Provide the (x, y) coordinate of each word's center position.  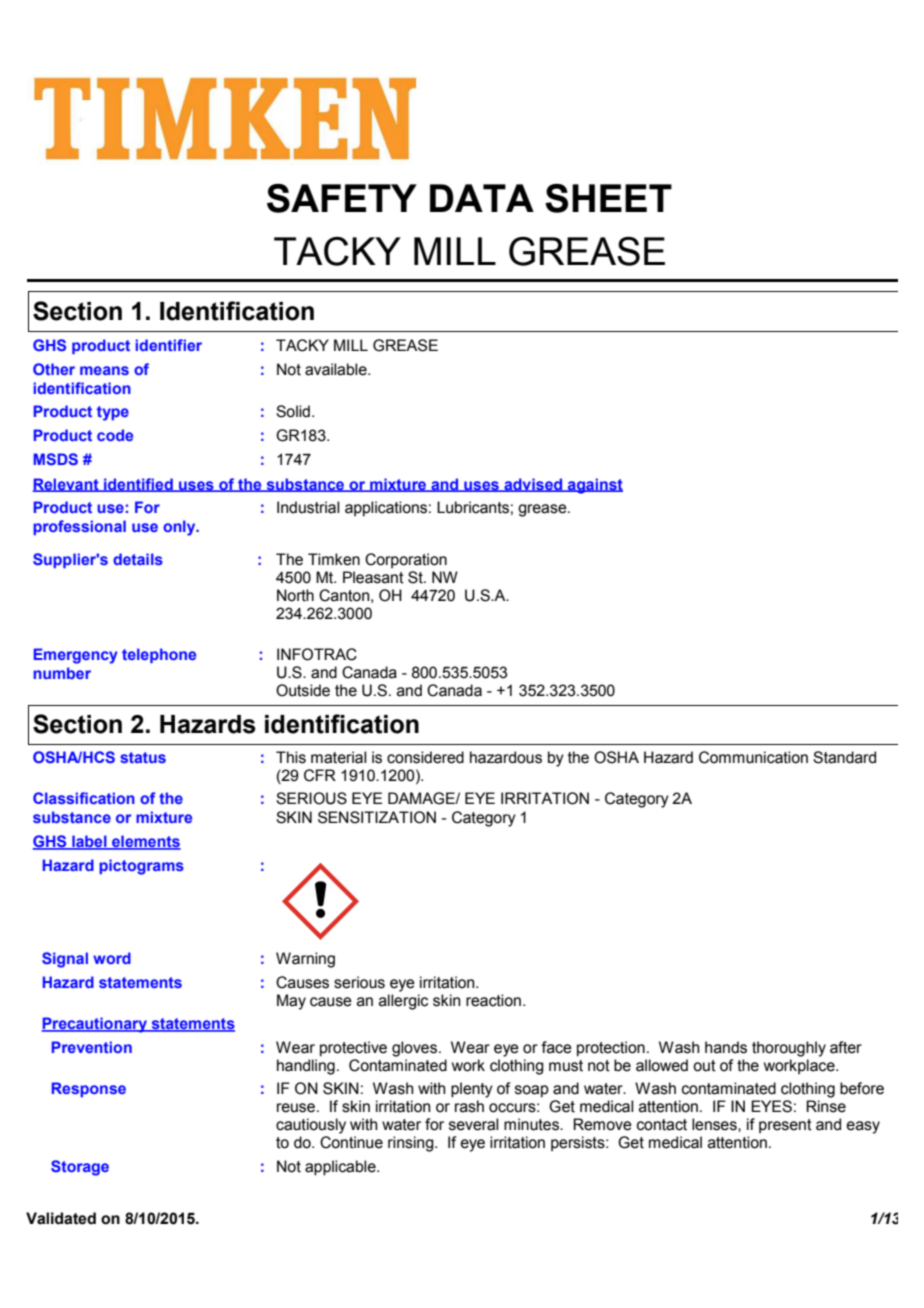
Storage (80, 1168)
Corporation (406, 560)
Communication (753, 757)
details (138, 559)
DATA (482, 198)
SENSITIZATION (377, 817)
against (594, 486)
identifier (169, 345)
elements (145, 842)
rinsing (412, 1144)
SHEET (608, 198)
